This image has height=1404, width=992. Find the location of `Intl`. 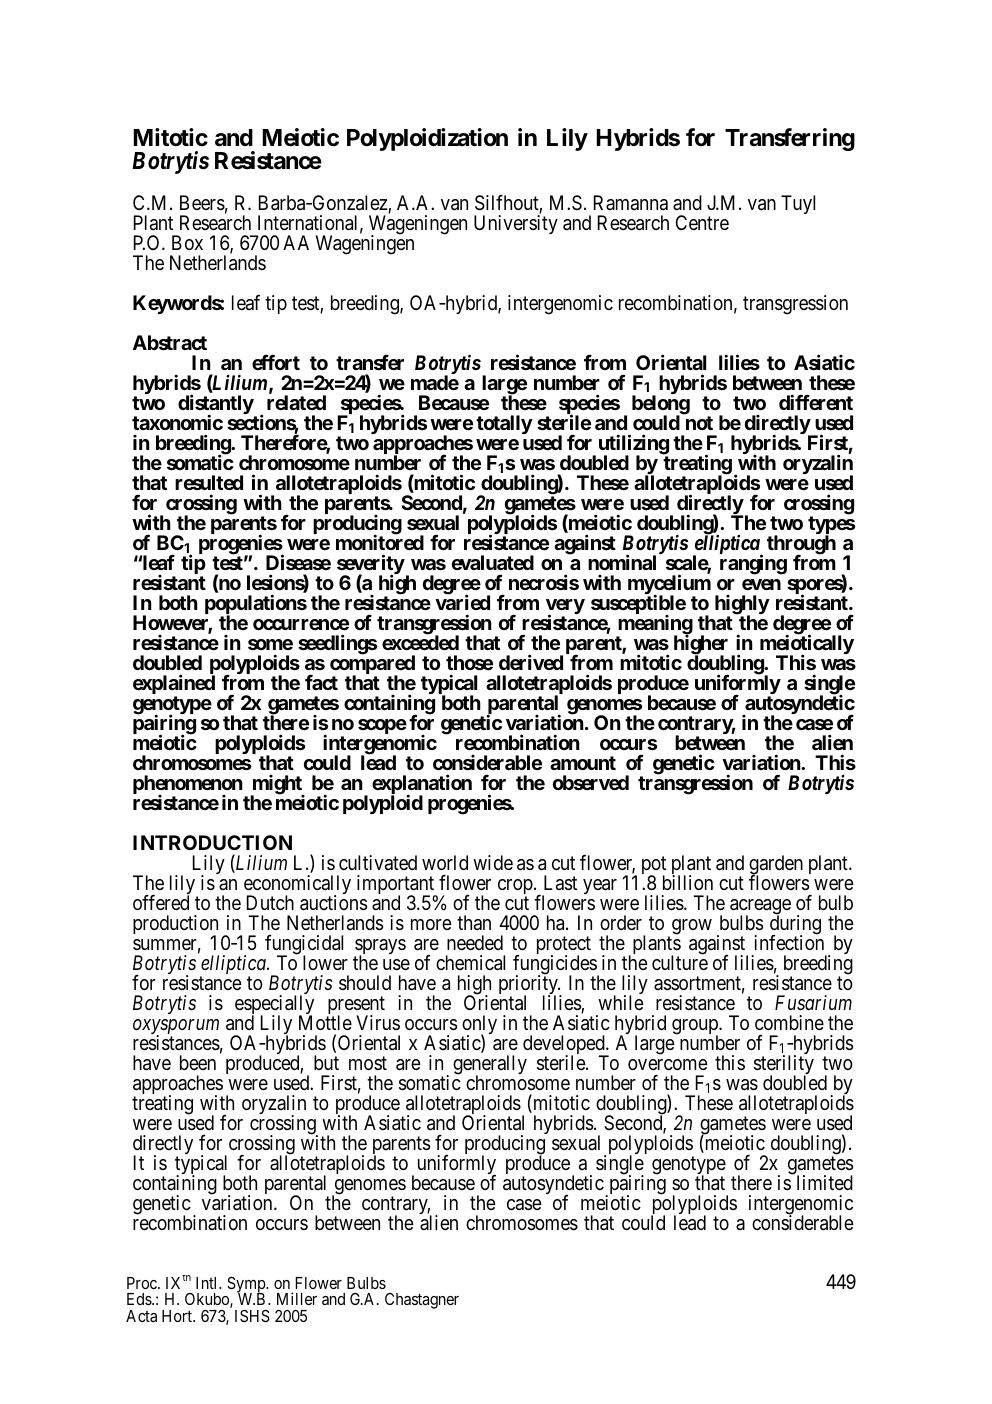

Intl is located at coordinates (208, 1283).
